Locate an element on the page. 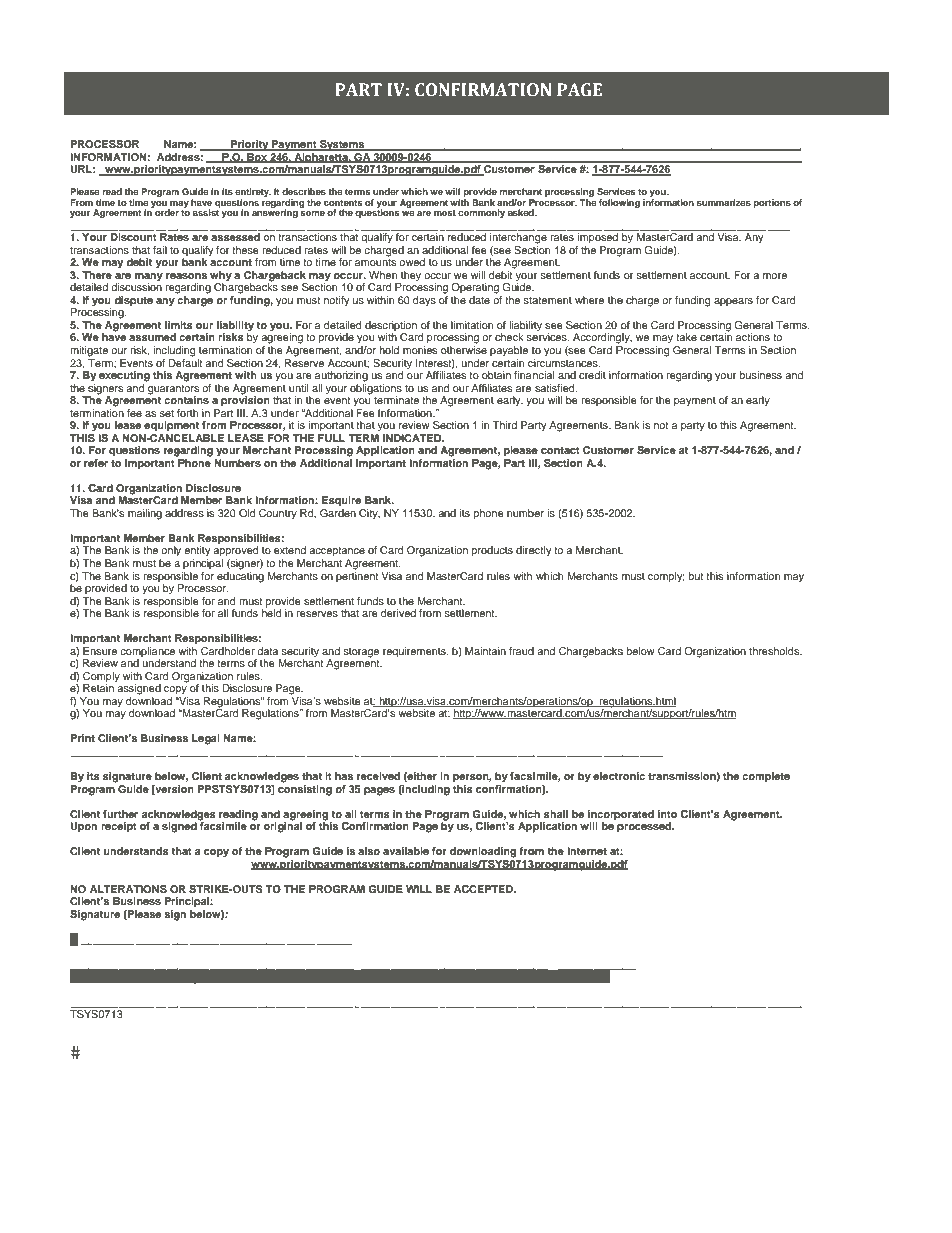  more is located at coordinates (775, 276).
